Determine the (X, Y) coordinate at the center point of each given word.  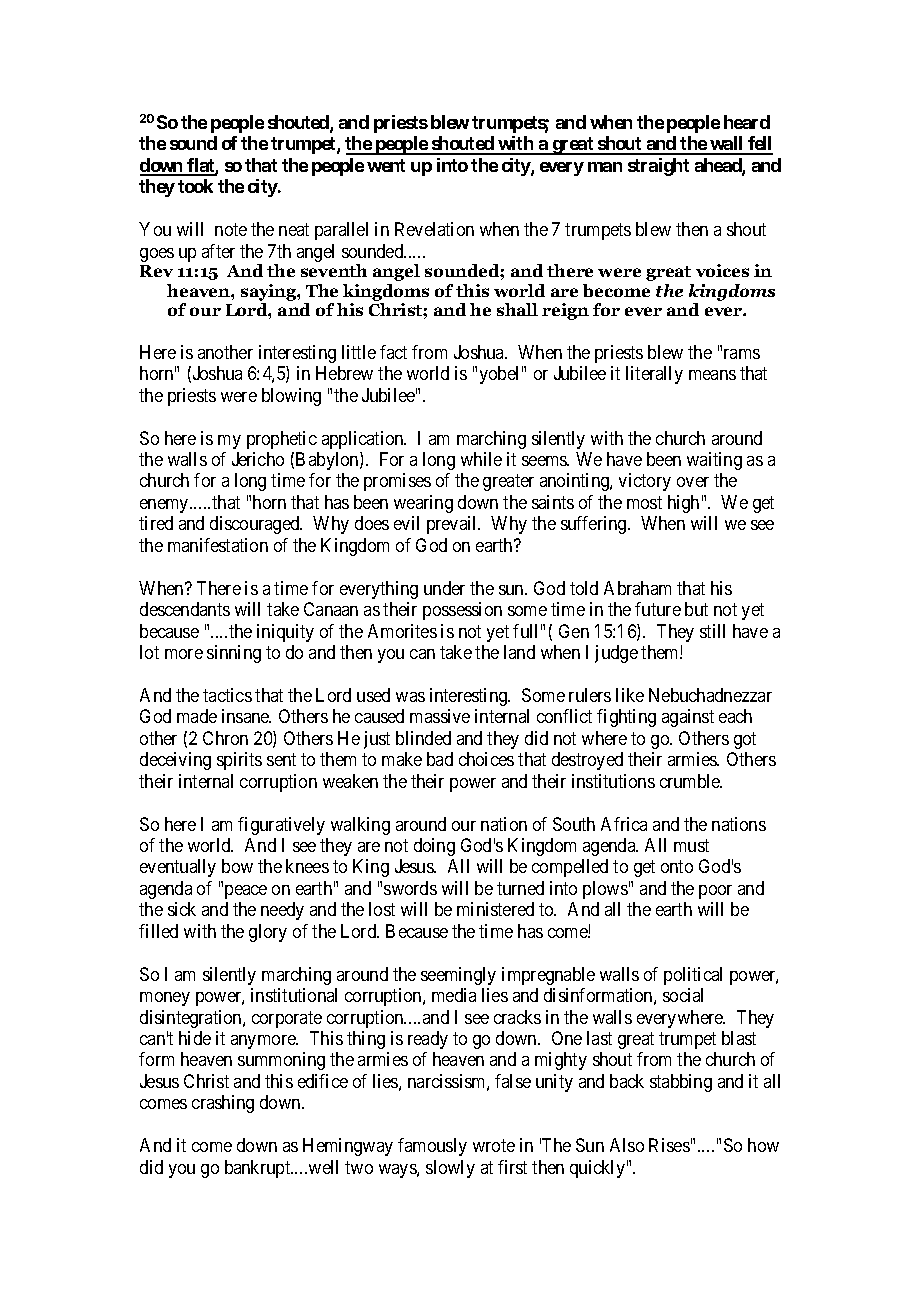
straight (658, 167)
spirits (239, 761)
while (481, 459)
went (386, 165)
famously (432, 1147)
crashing (223, 1104)
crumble (691, 781)
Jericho (258, 459)
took (195, 186)
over (693, 482)
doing (434, 847)
